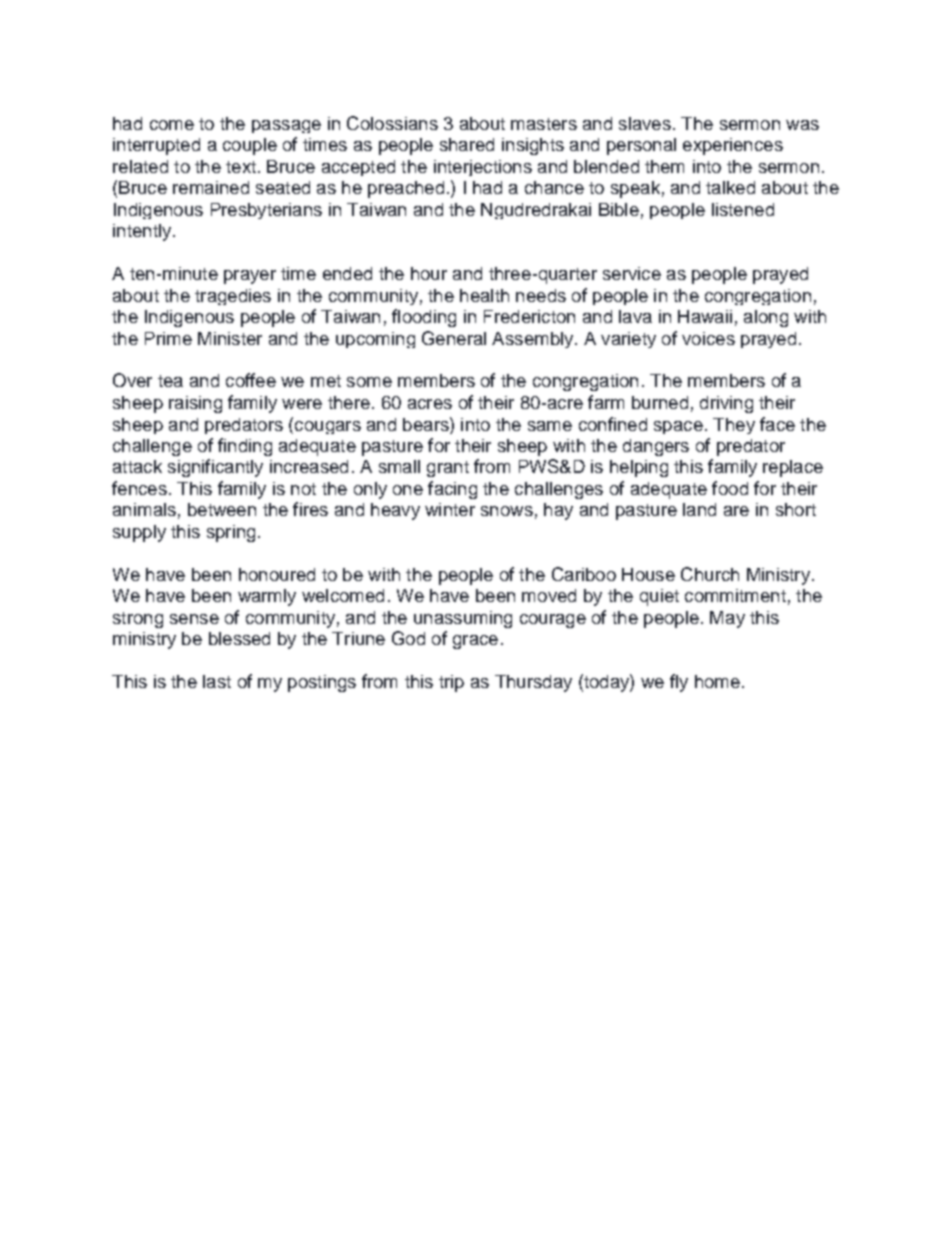  Describe the element at coordinates (632, 273) in the screenshot. I see `service` at that location.
